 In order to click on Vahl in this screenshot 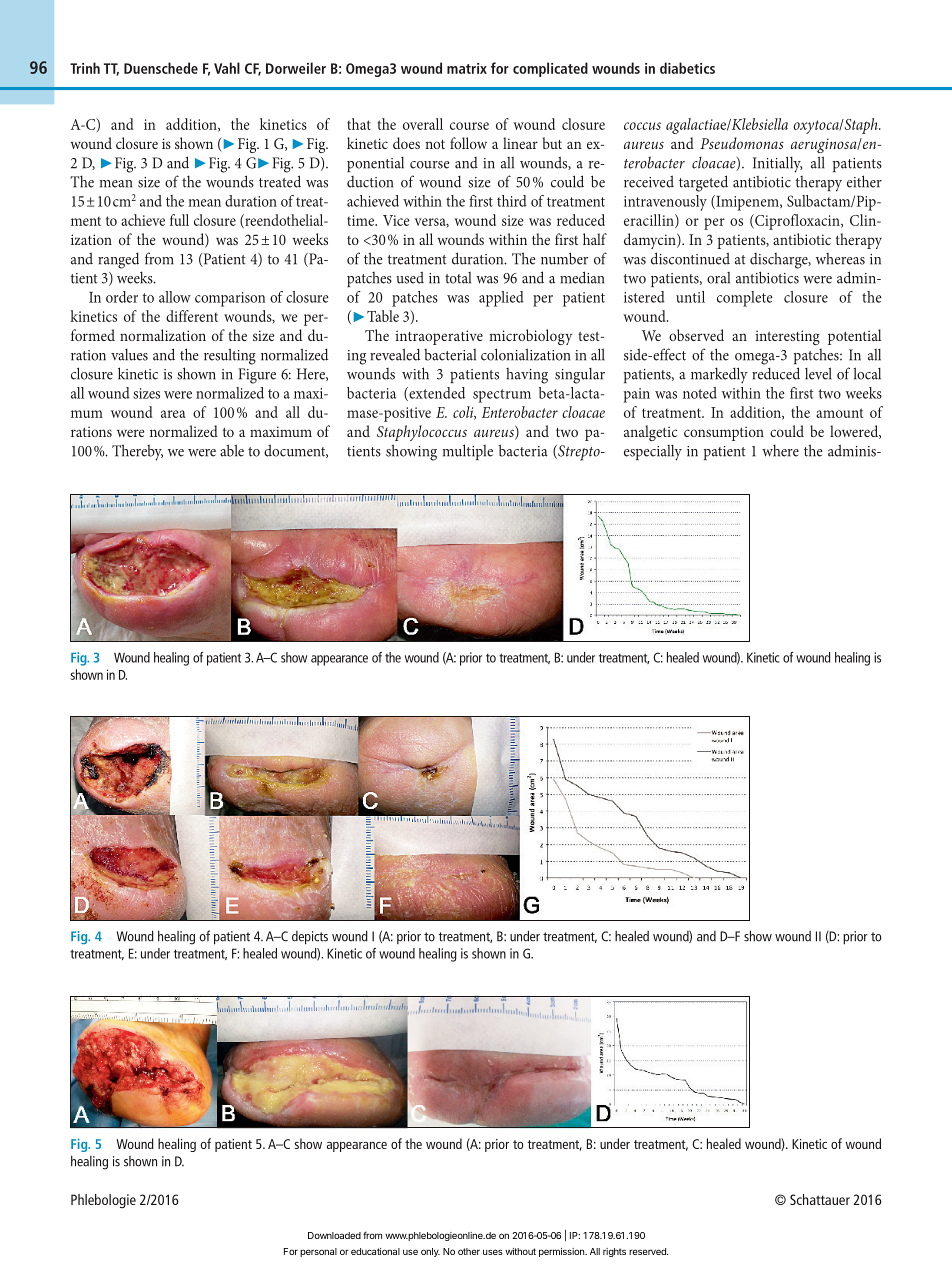, I will do `click(227, 68)`.
